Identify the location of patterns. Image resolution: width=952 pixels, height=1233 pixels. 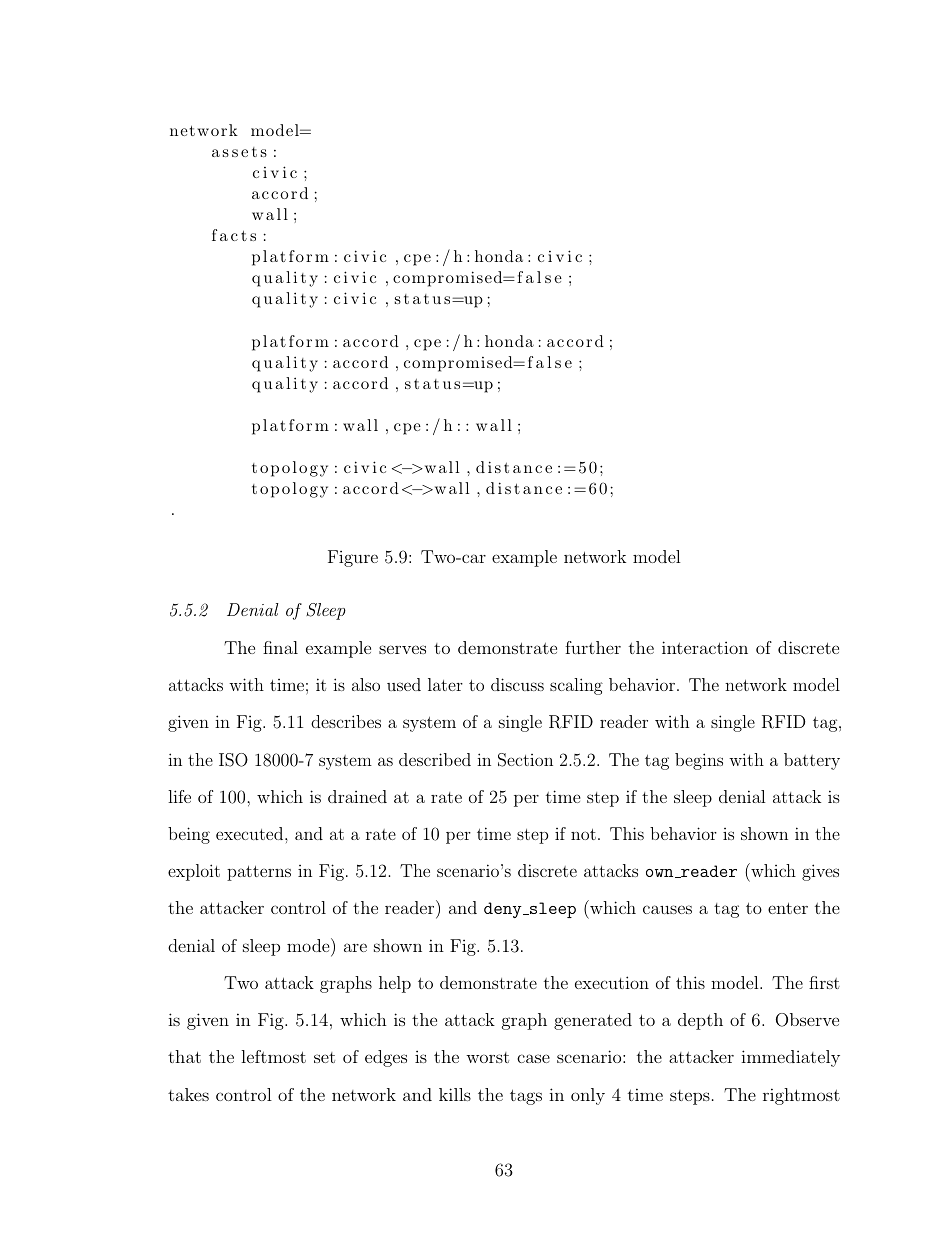
(259, 873).
